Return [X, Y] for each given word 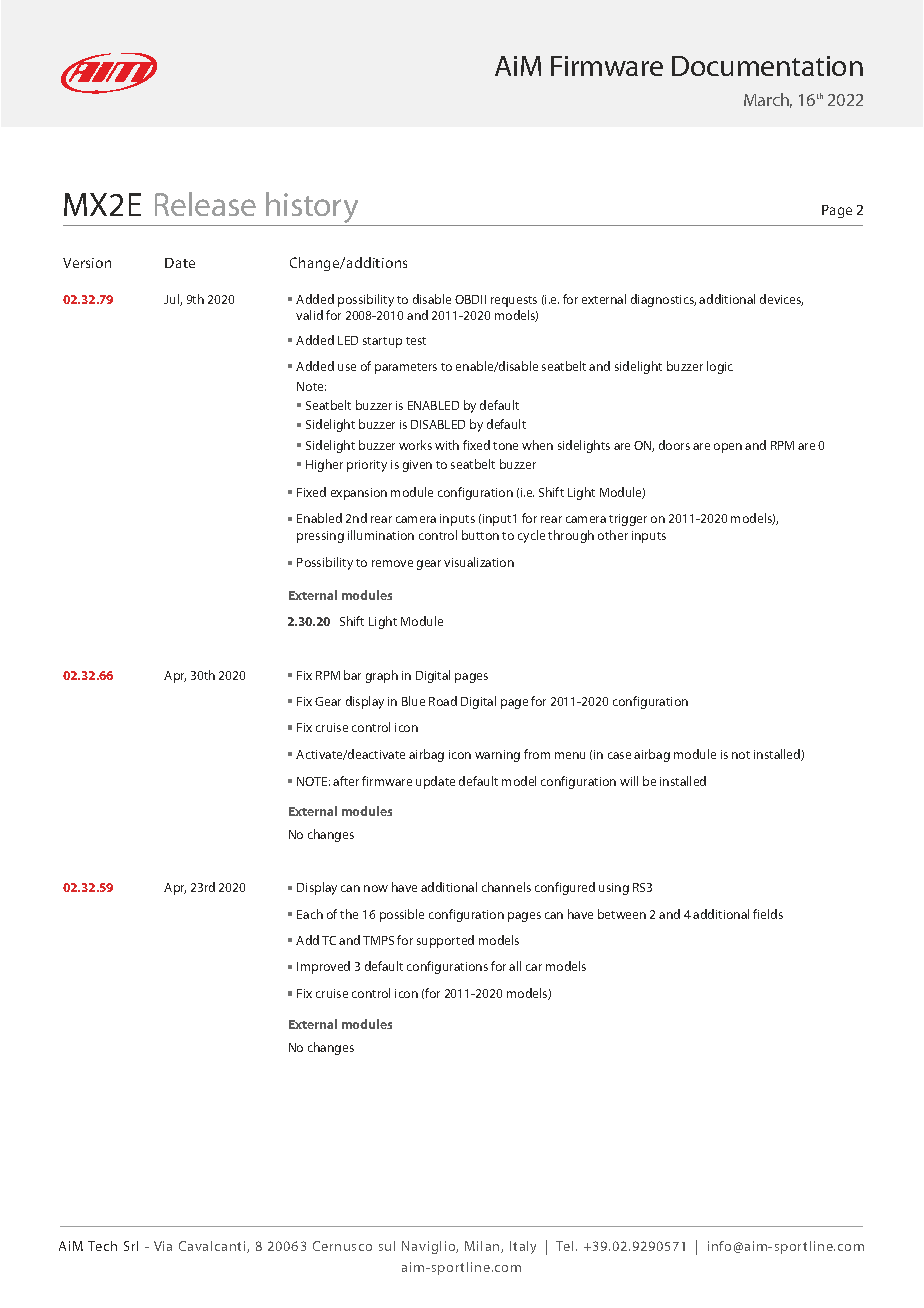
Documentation [767, 66]
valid [309, 315]
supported [445, 941]
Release [205, 204]
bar [352, 675]
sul [387, 1246]
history [312, 209]
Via [163, 1246]
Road [443, 701]
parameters [406, 368]
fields [768, 914]
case [619, 755]
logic [720, 367]
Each [310, 914]
